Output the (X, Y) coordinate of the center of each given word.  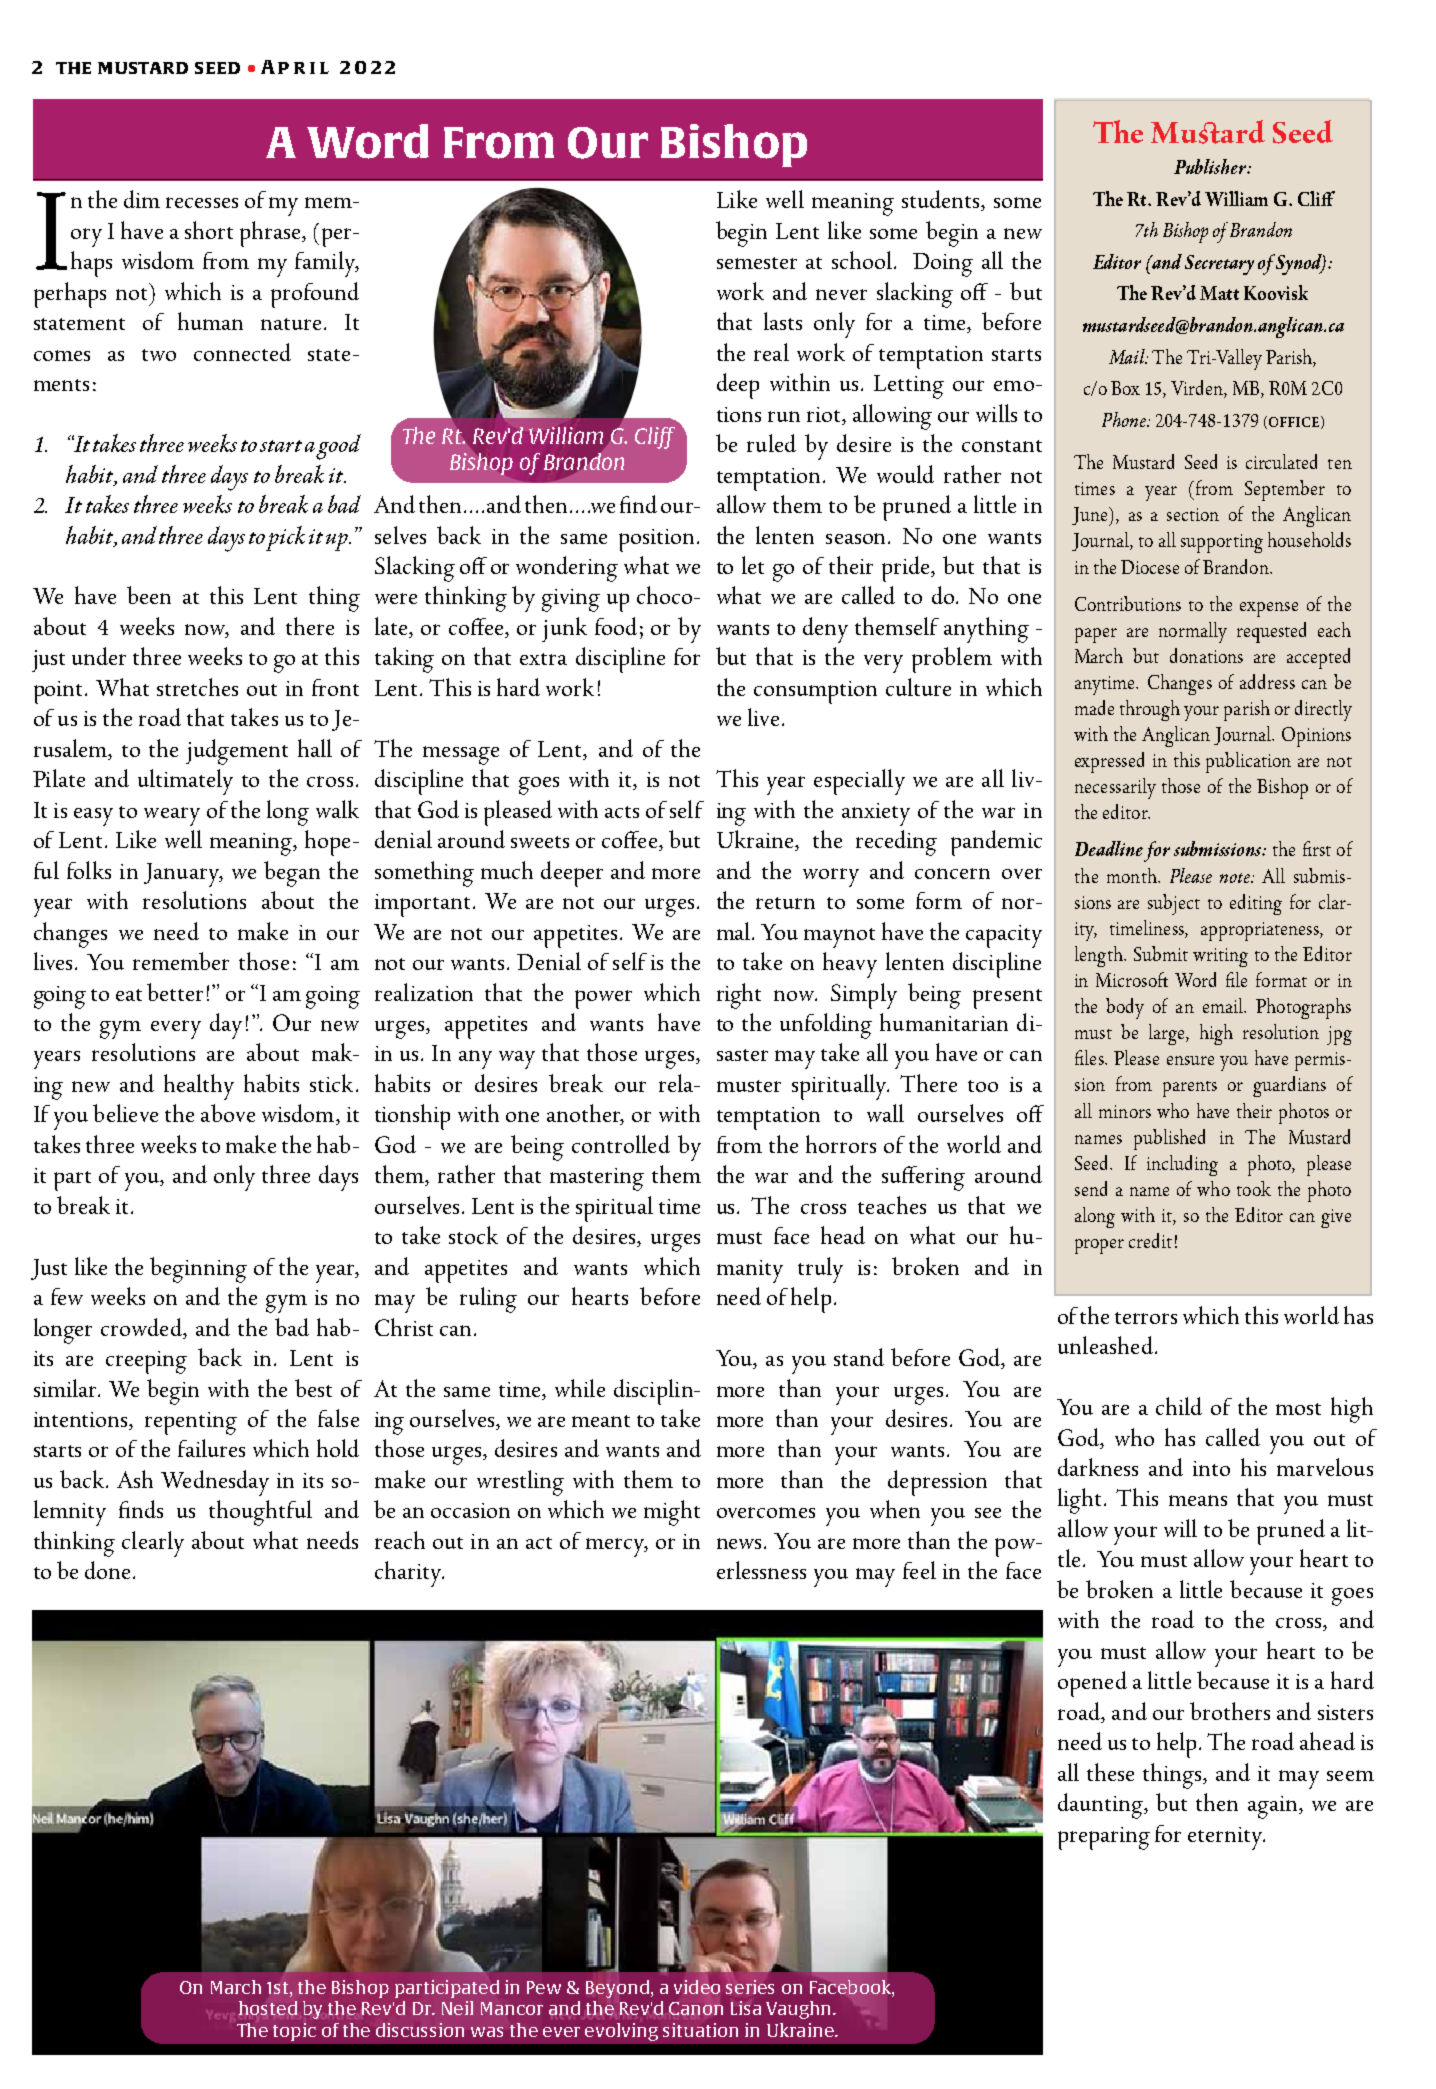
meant (601, 1421)
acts (622, 812)
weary (172, 816)
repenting (191, 1423)
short (209, 230)
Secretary (1219, 265)
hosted (268, 2008)
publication (1248, 762)
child (1179, 1406)
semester (757, 263)
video (697, 1987)
